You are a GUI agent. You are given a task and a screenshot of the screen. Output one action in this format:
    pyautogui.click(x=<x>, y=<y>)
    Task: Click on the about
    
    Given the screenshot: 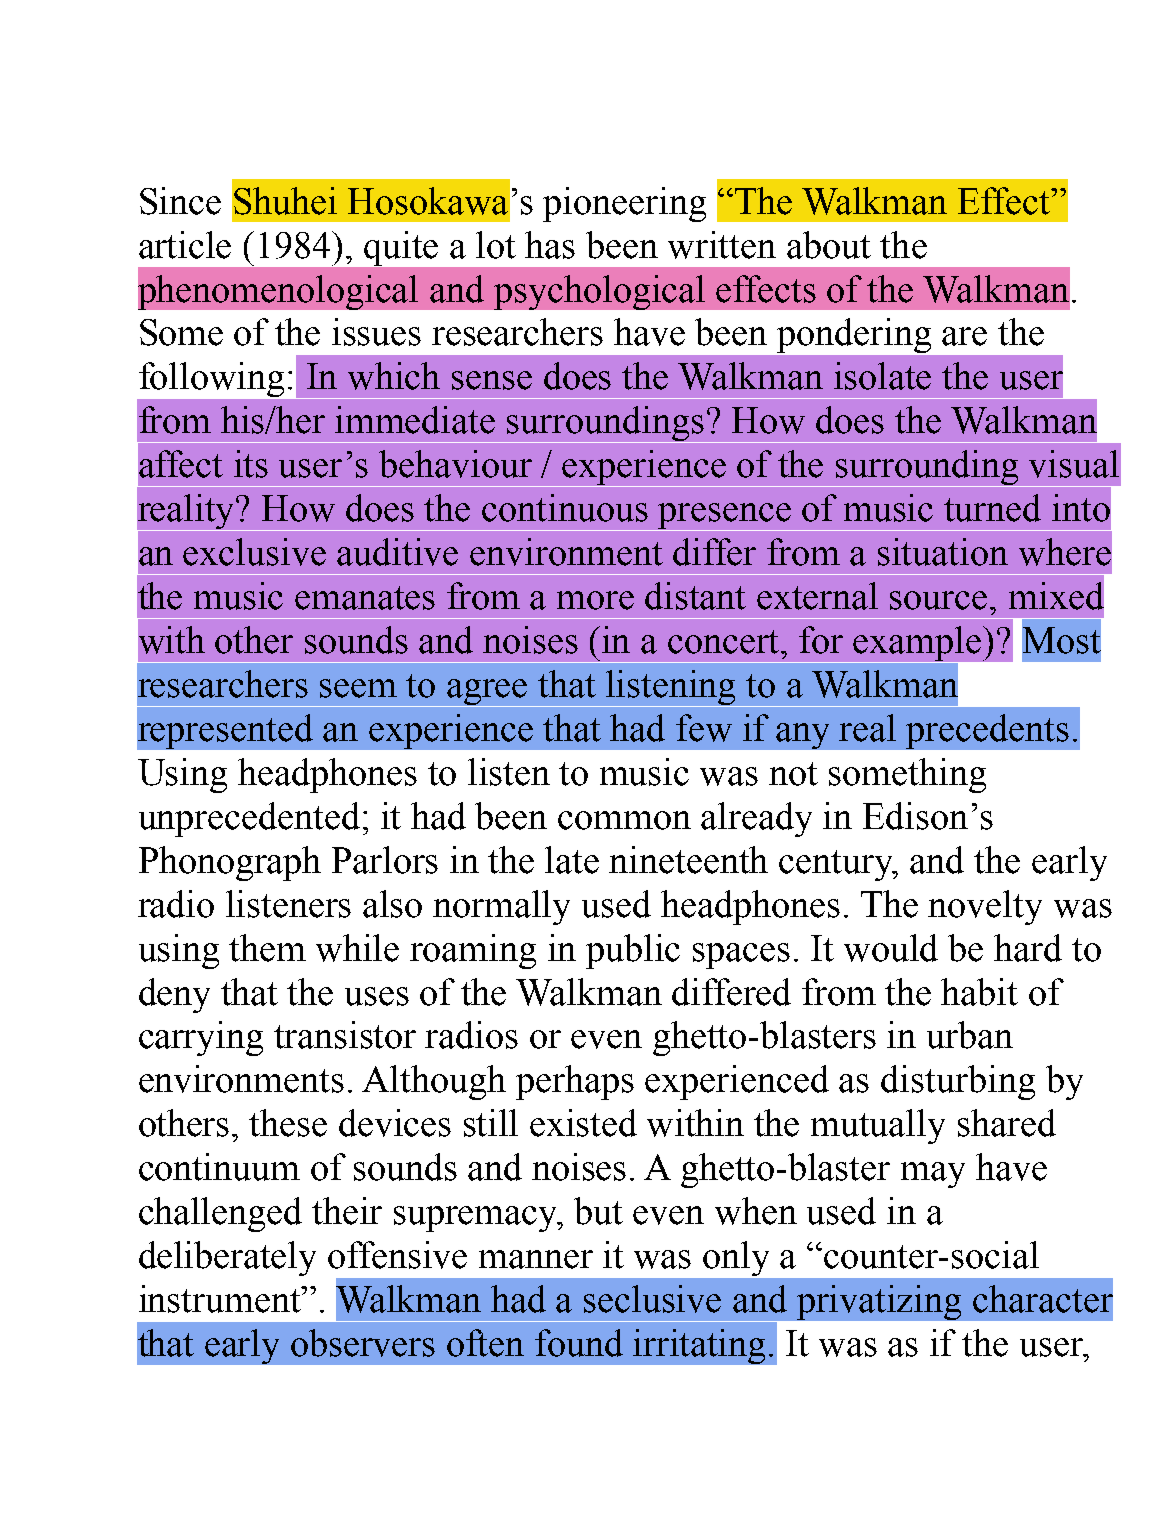 What is the action you would take?
    pyautogui.click(x=829, y=245)
